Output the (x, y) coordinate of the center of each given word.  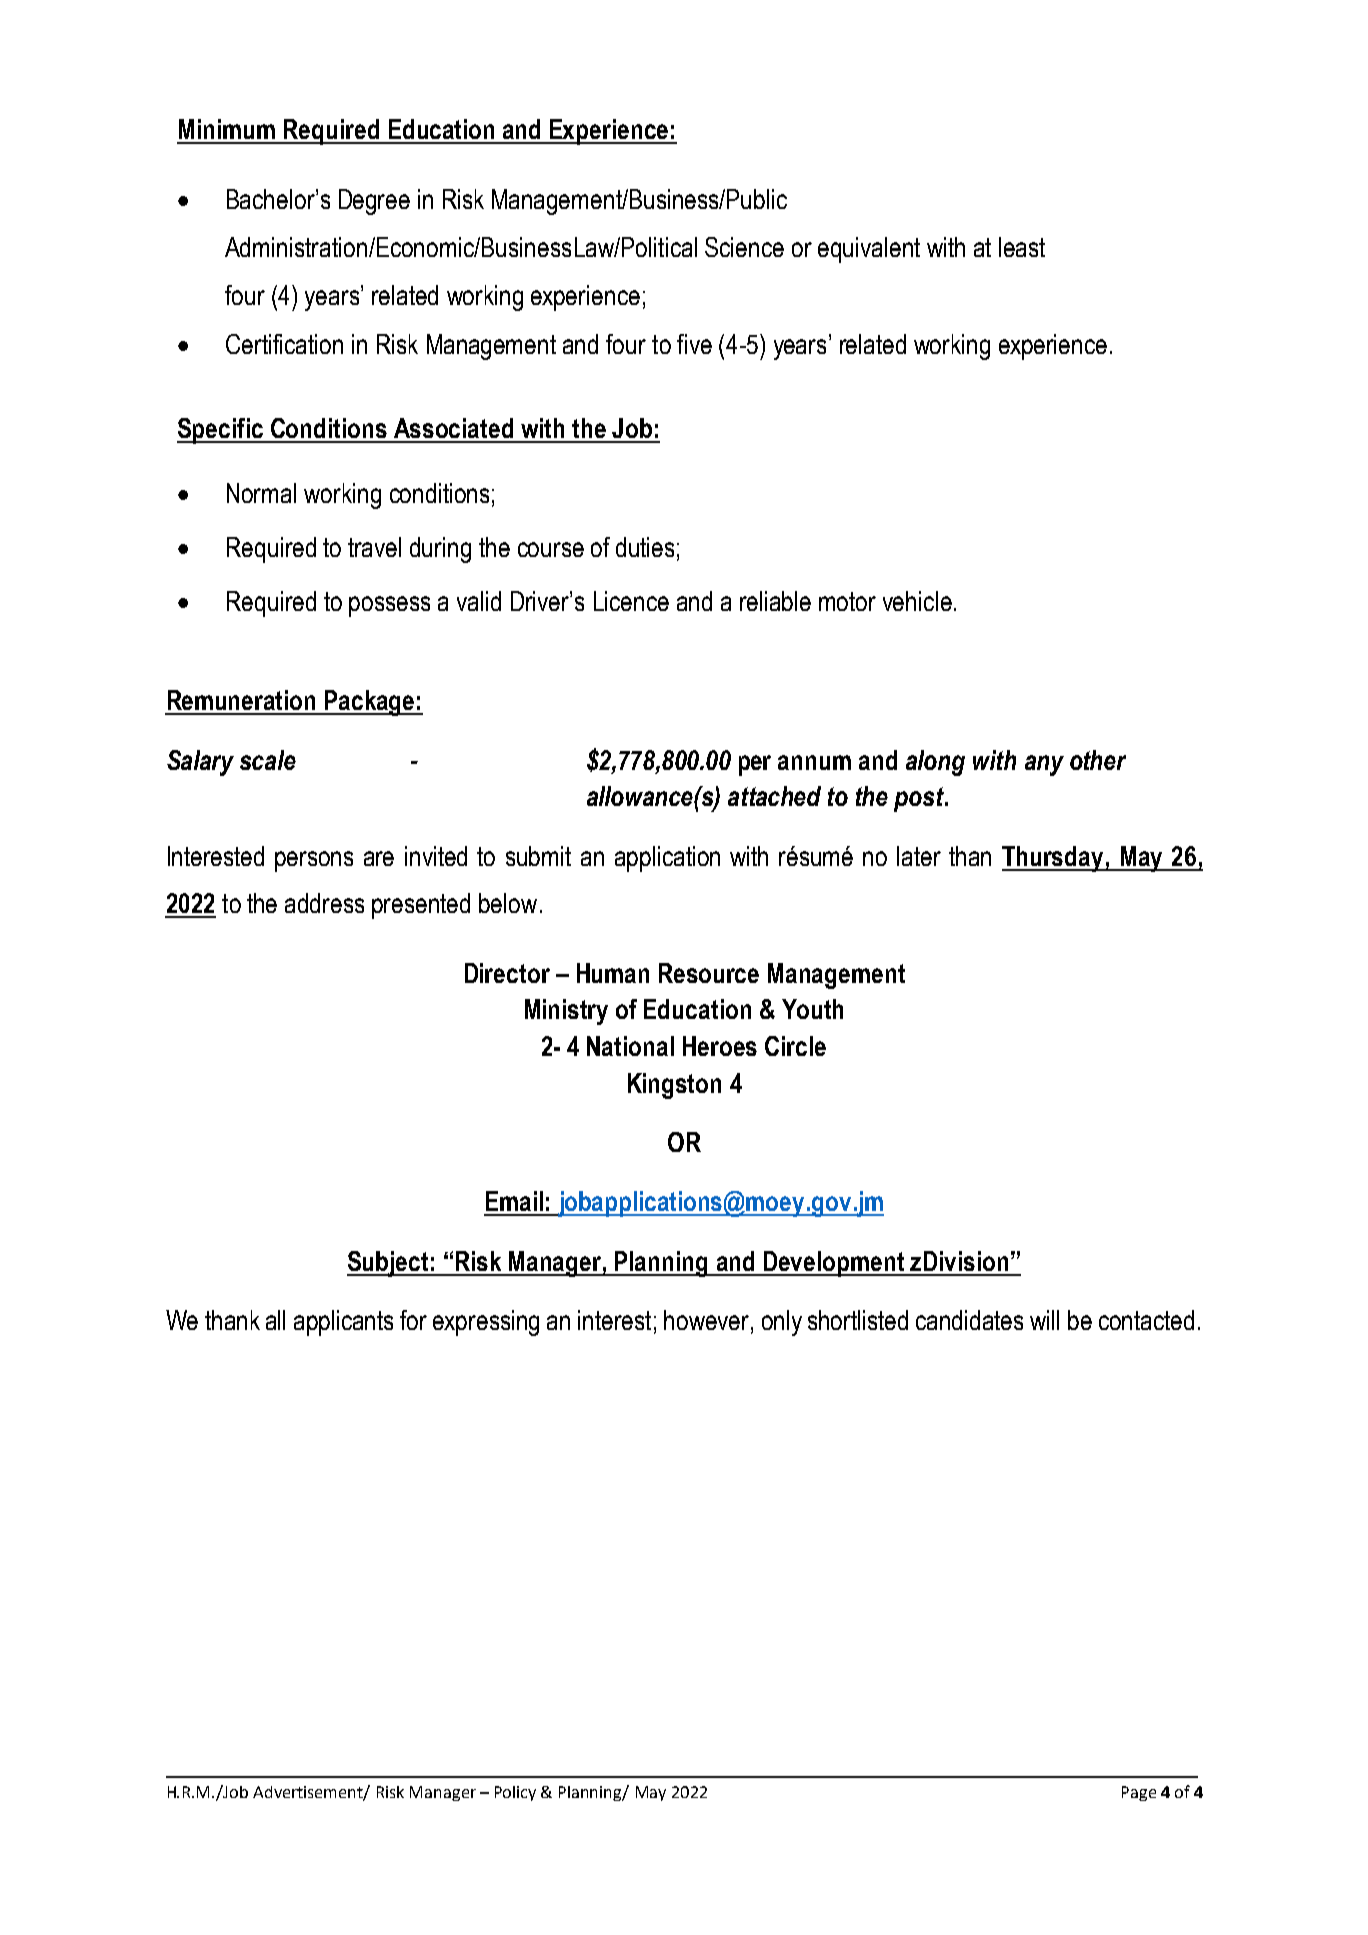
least (1022, 247)
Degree (374, 202)
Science (744, 247)
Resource (709, 973)
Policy (515, 1793)
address (324, 903)
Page (1139, 1793)
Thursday (1054, 859)
